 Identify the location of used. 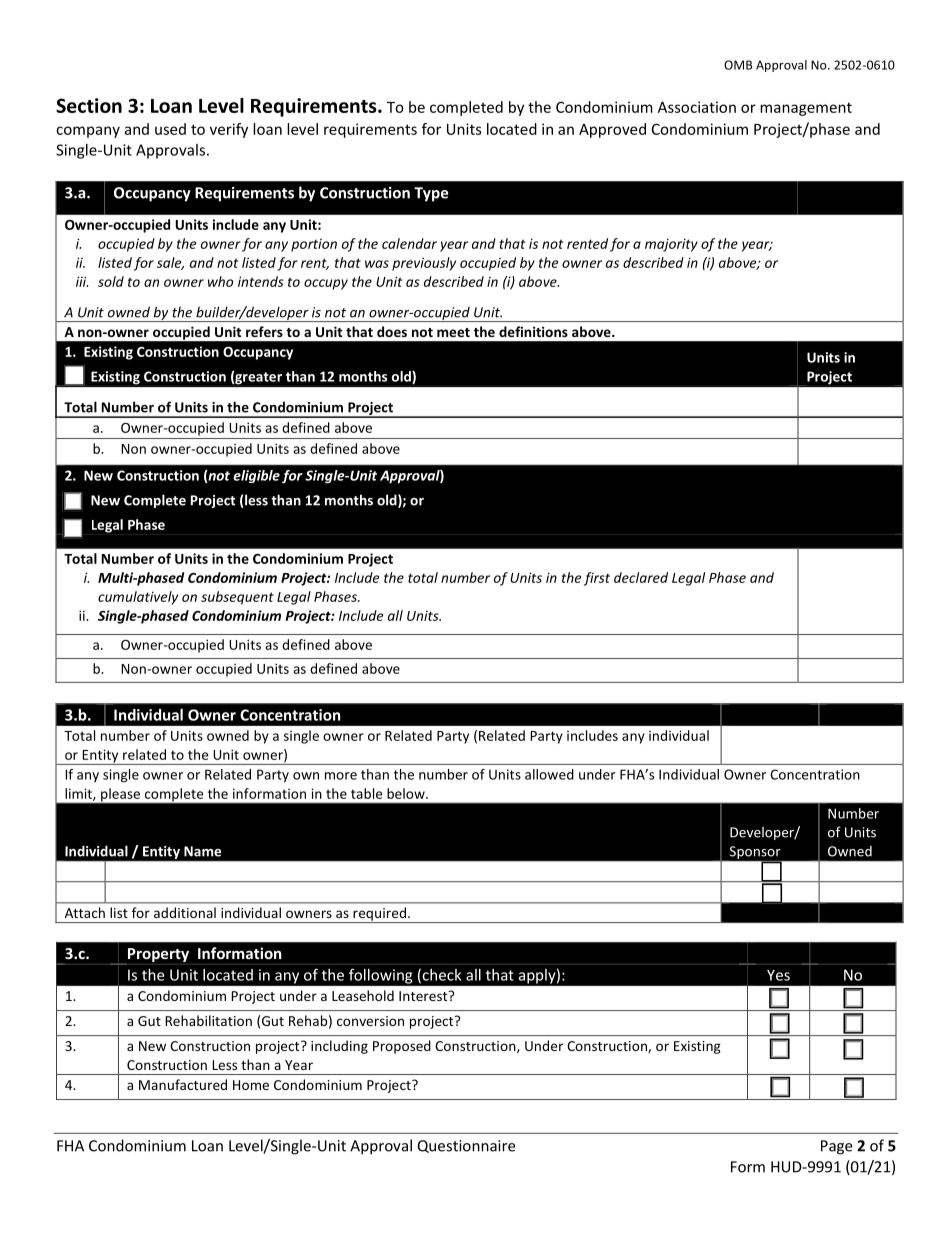
(170, 129).
